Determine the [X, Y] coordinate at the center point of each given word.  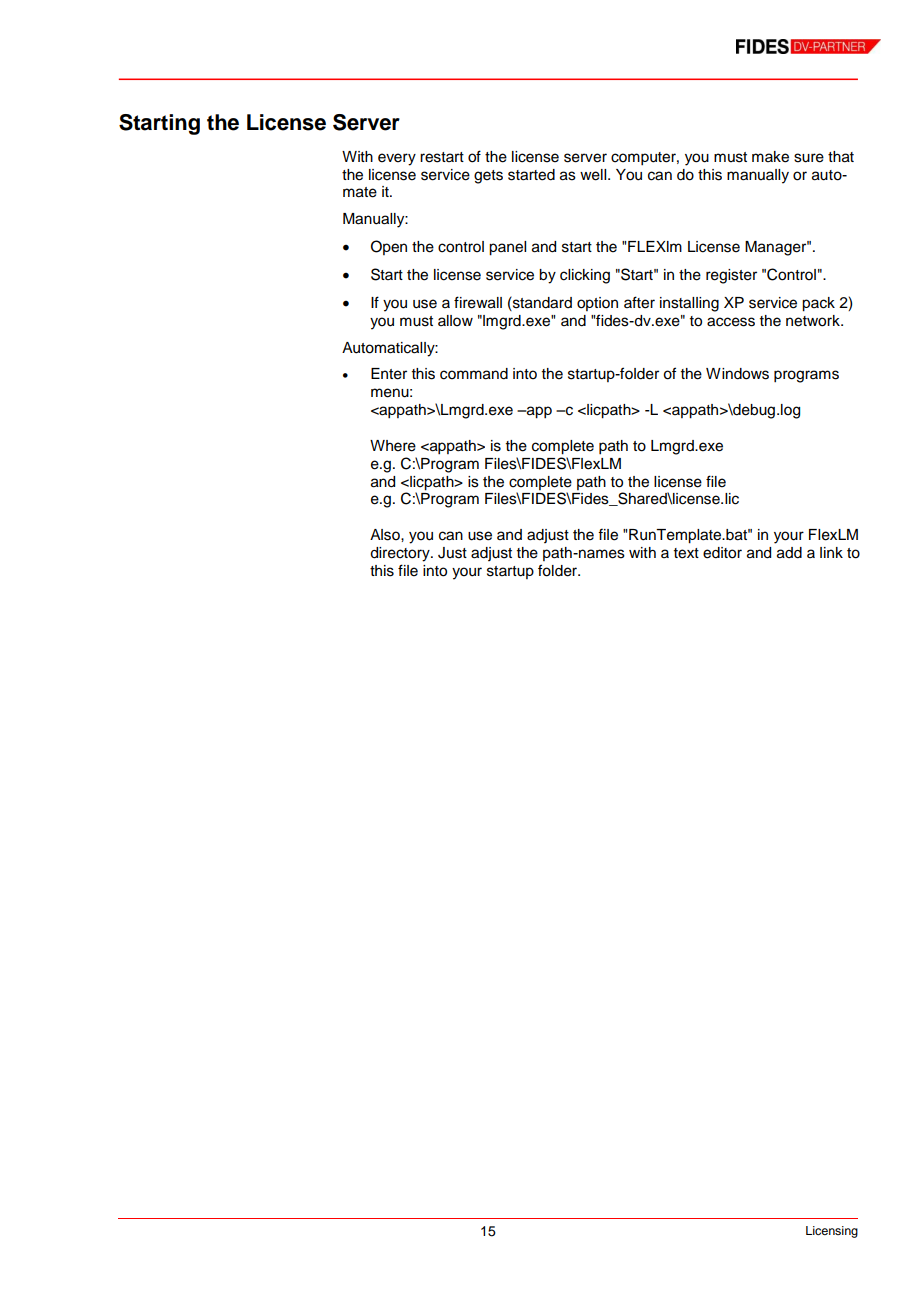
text [686, 553]
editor [722, 553]
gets [488, 177]
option [597, 304]
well [594, 175]
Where [393, 446]
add [789, 553]
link [831, 552]
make [770, 157]
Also [386, 535]
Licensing [832, 1232]
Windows [737, 374]
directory [401, 554]
